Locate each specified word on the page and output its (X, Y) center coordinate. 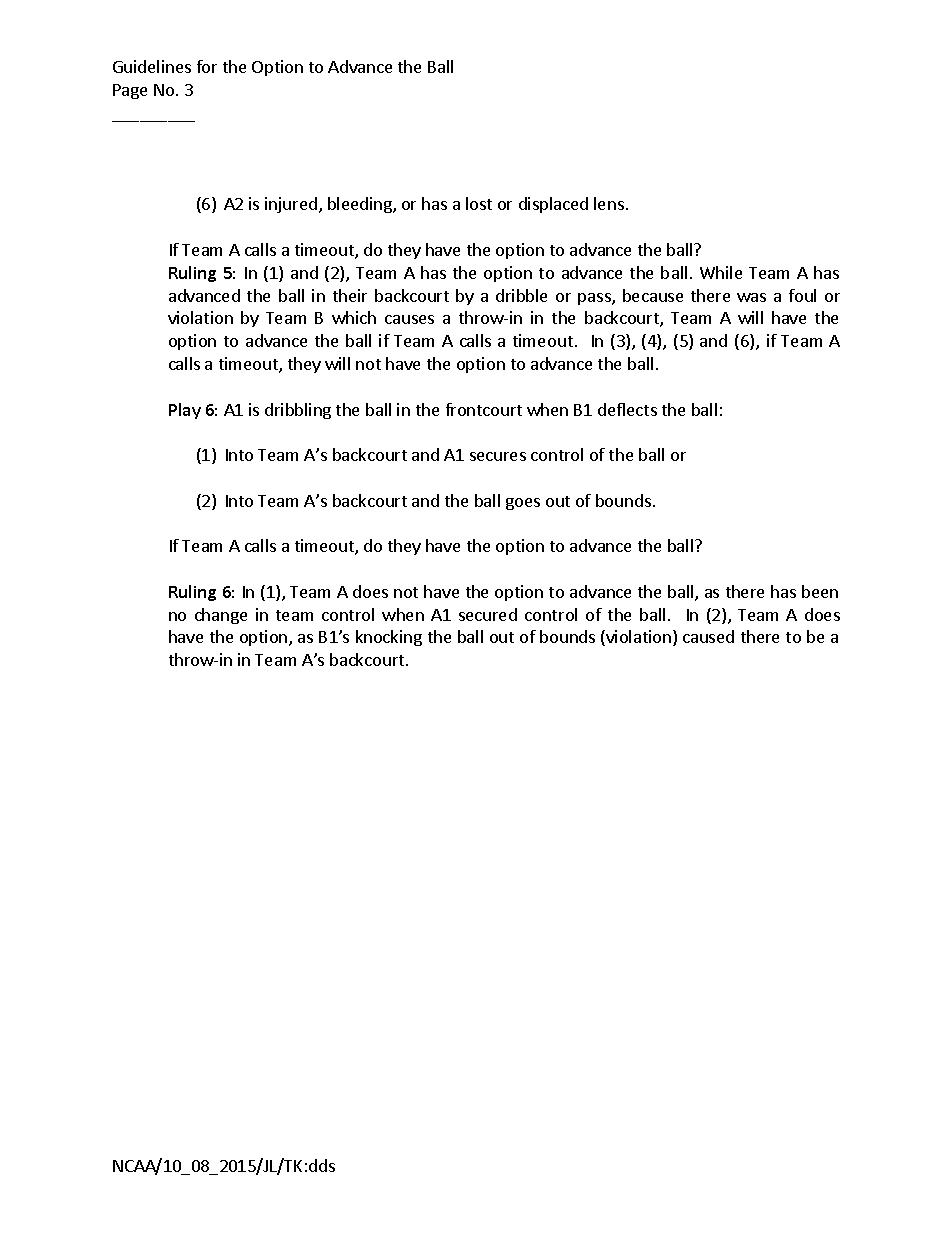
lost (479, 203)
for (207, 66)
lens (609, 203)
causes (409, 319)
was (751, 297)
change (221, 616)
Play (185, 411)
